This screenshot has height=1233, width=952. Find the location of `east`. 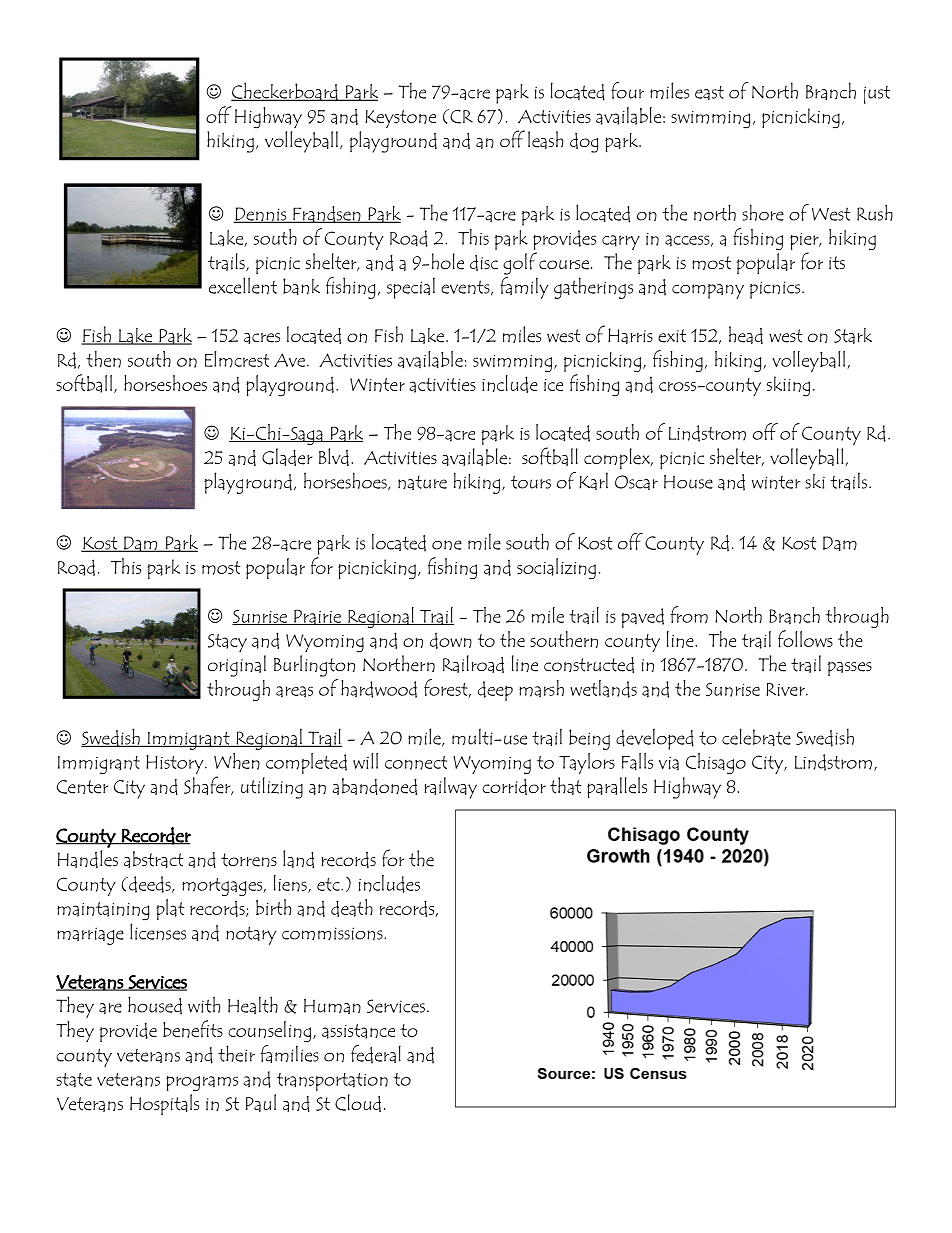

east is located at coordinates (709, 93).
